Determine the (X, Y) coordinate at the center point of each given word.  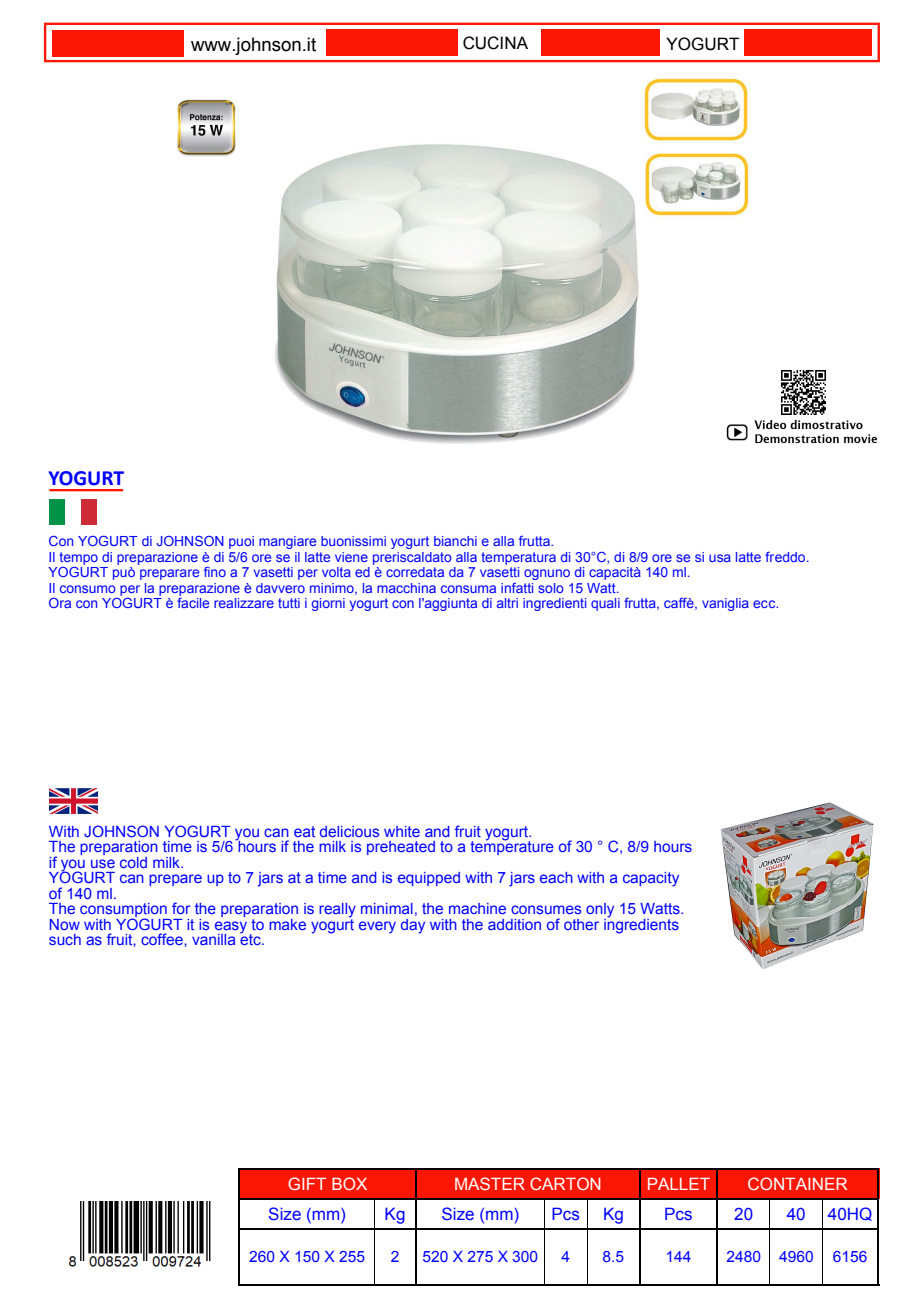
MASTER (490, 1183)
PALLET (679, 1183)
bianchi (455, 541)
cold (133, 862)
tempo (78, 558)
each (556, 877)
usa (720, 558)
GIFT (307, 1183)
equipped (429, 879)
